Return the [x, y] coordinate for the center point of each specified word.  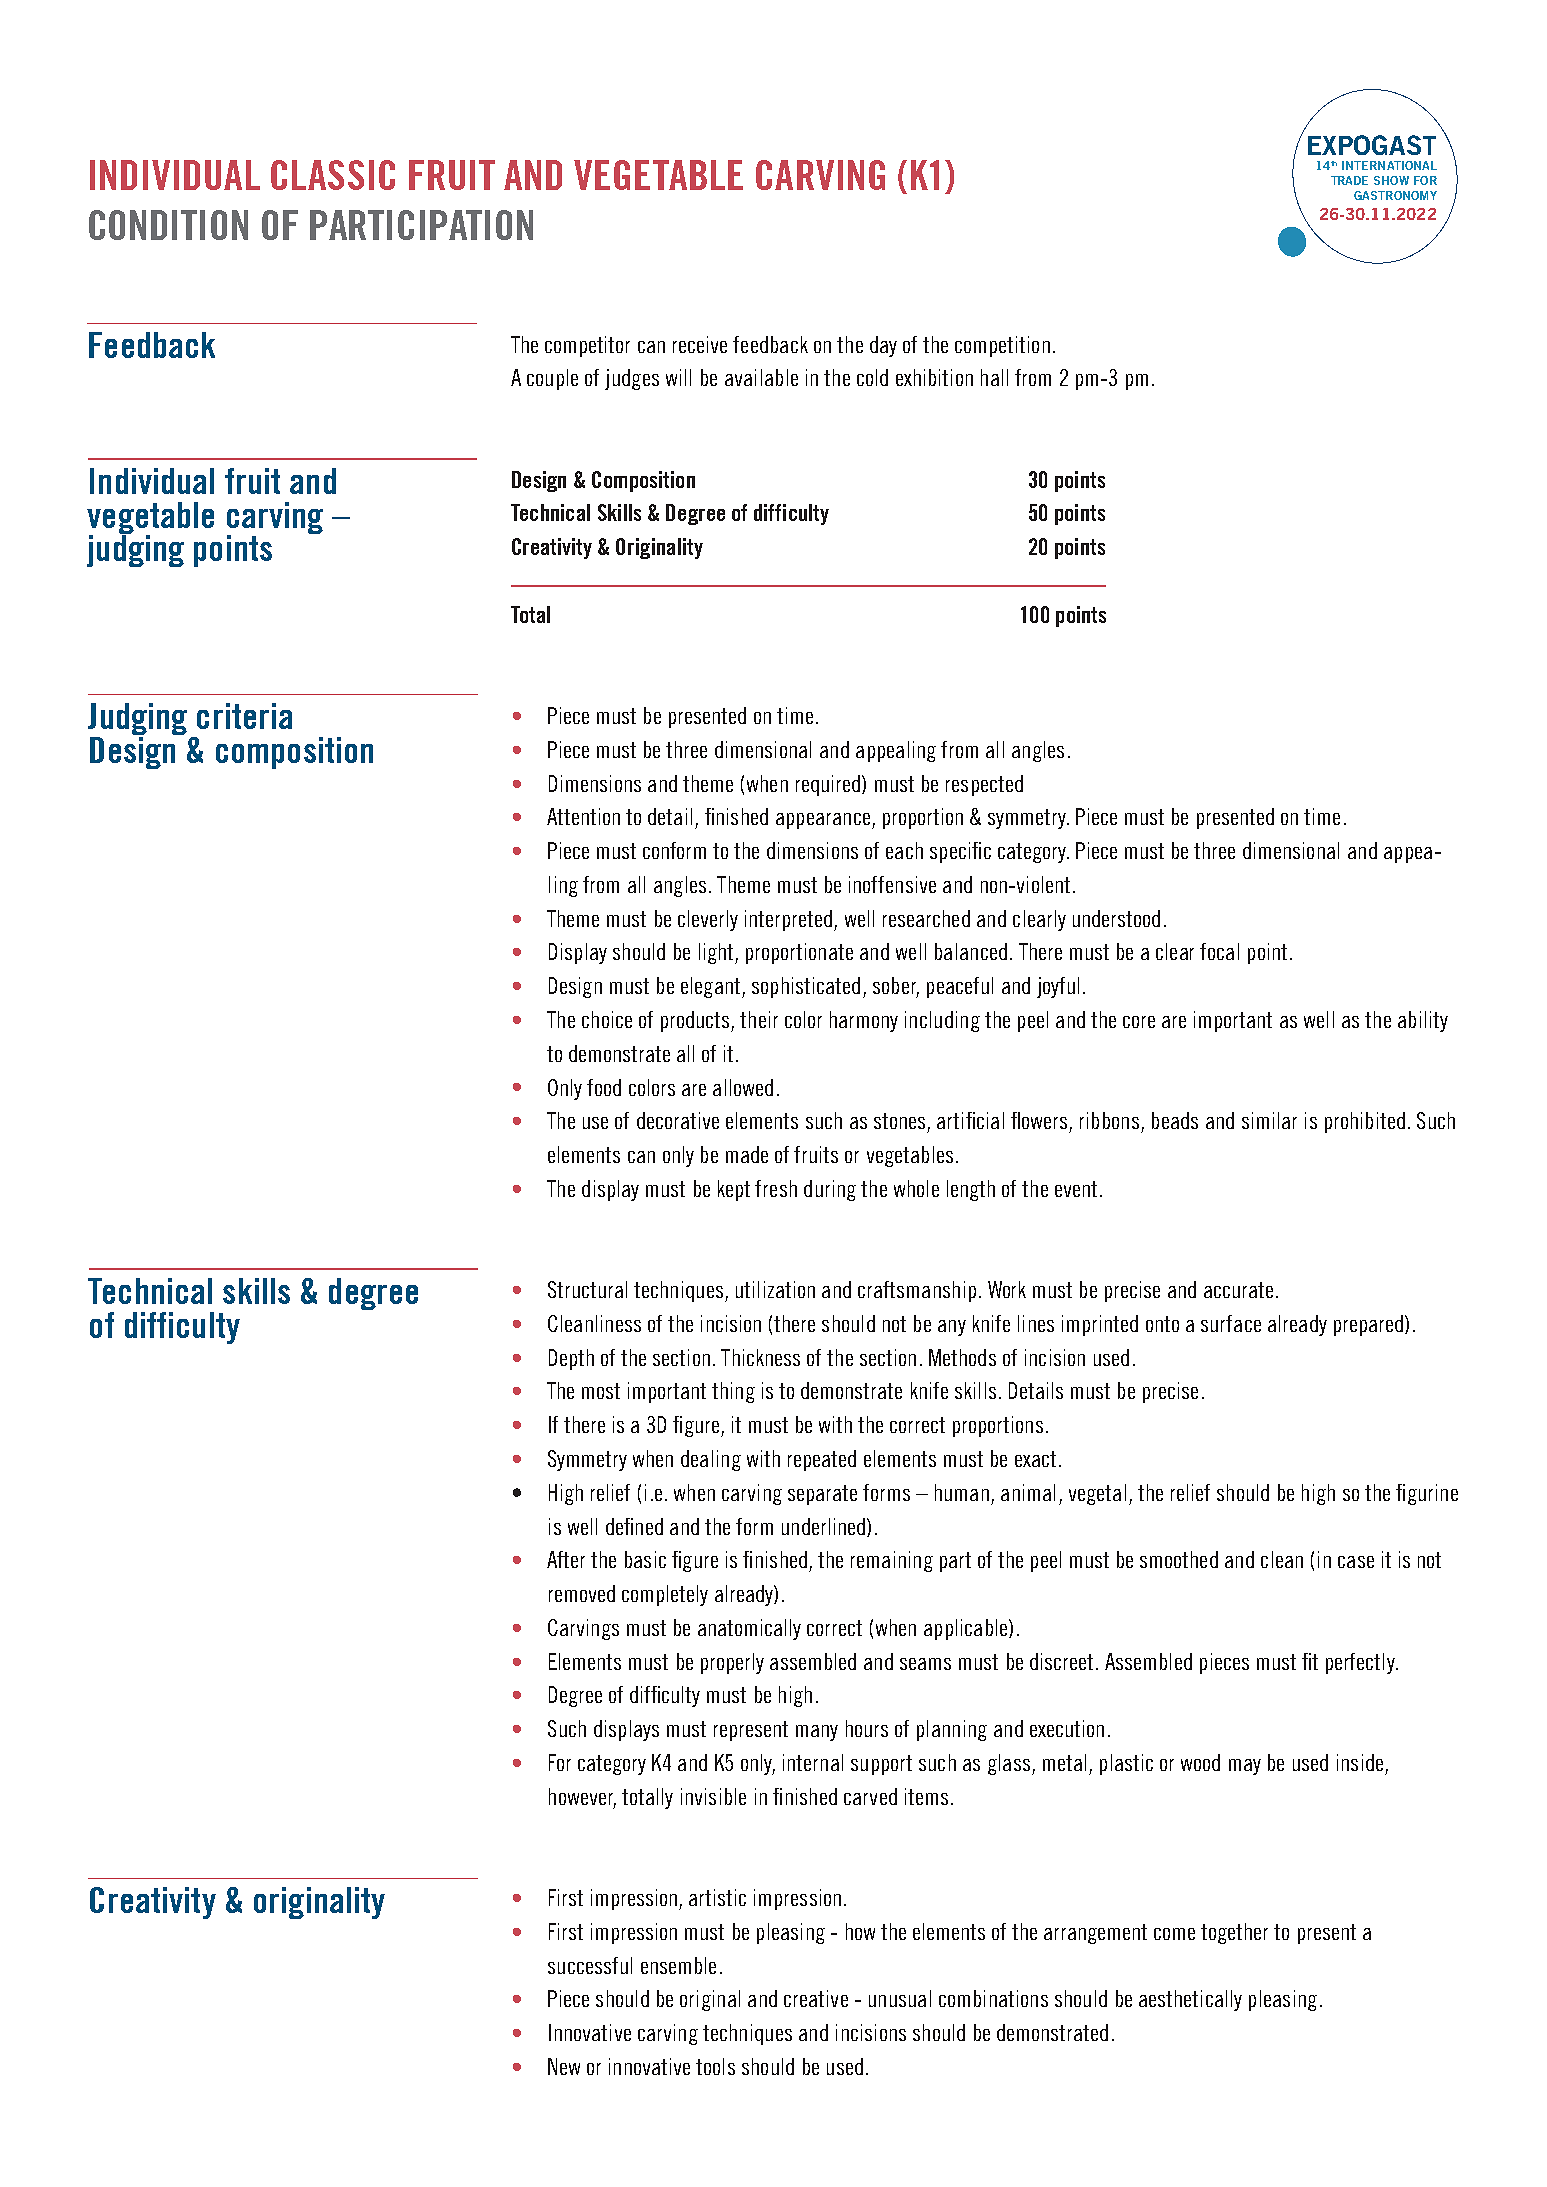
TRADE [1349, 180]
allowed [743, 1087]
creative [816, 1998]
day [883, 346]
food [604, 1087]
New [564, 2066]
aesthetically [1190, 2000]
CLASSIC [333, 175]
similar [1269, 1120]
